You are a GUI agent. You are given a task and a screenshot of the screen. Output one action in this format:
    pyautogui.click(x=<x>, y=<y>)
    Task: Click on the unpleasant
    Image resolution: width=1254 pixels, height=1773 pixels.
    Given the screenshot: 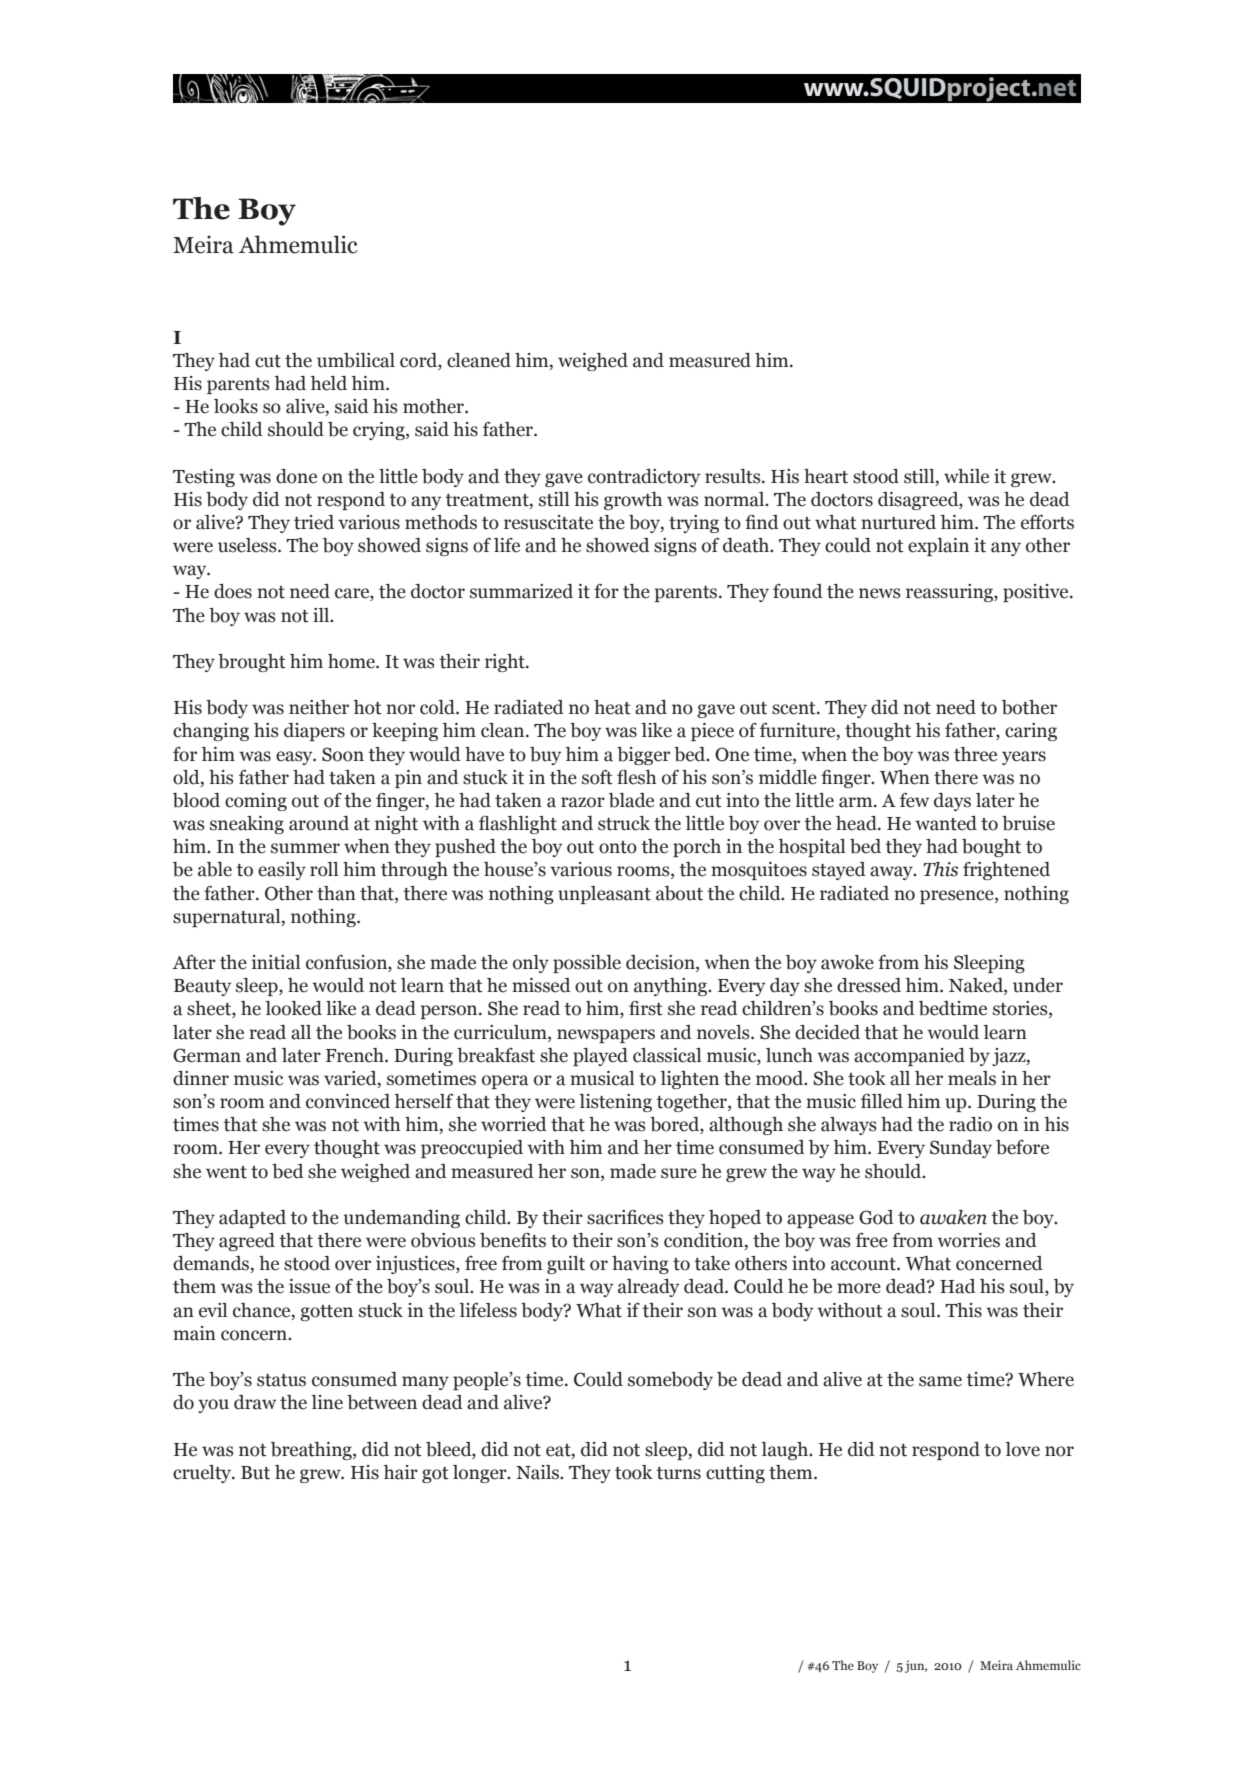 What is the action you would take?
    pyautogui.click(x=604, y=895)
